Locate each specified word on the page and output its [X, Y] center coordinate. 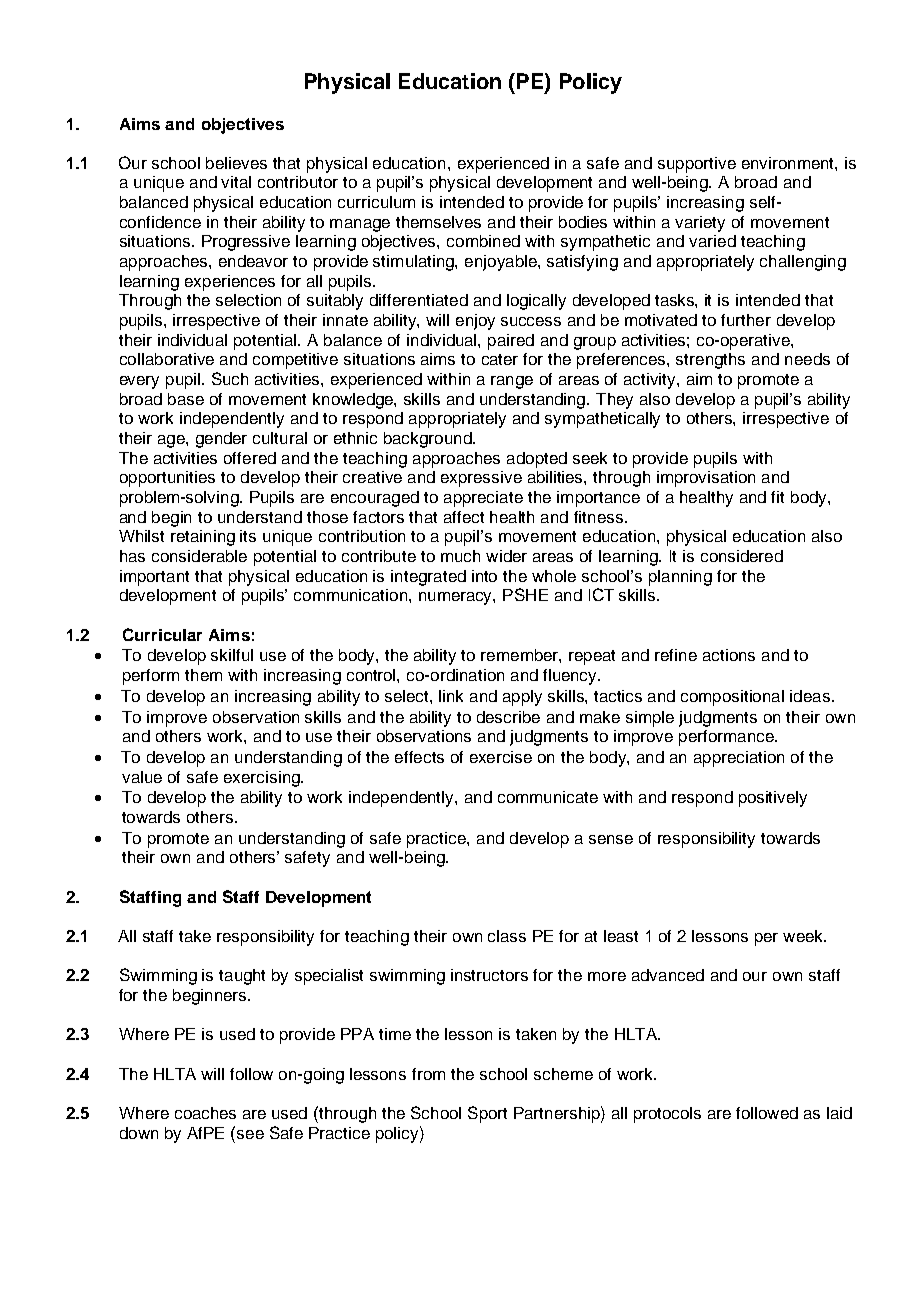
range [512, 382]
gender [221, 440]
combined [483, 241]
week [804, 936]
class [507, 936]
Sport [487, 1114]
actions [729, 655]
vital [236, 182]
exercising [263, 779]
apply [522, 698]
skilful [232, 655]
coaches [205, 1113]
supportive [697, 165]
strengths [710, 361]
